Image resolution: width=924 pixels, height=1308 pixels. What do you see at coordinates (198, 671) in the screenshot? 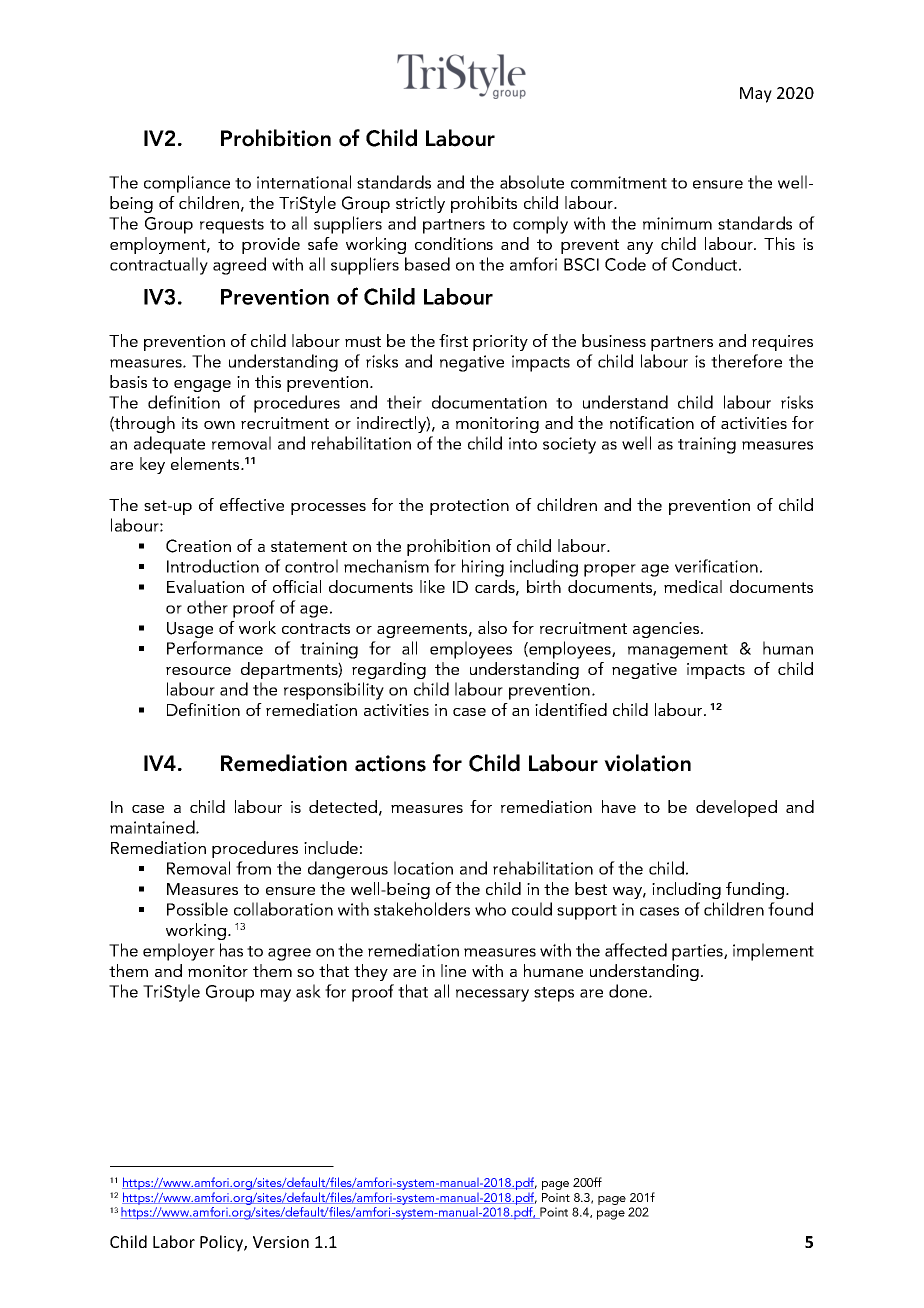
I see `resource` at bounding box center [198, 671].
